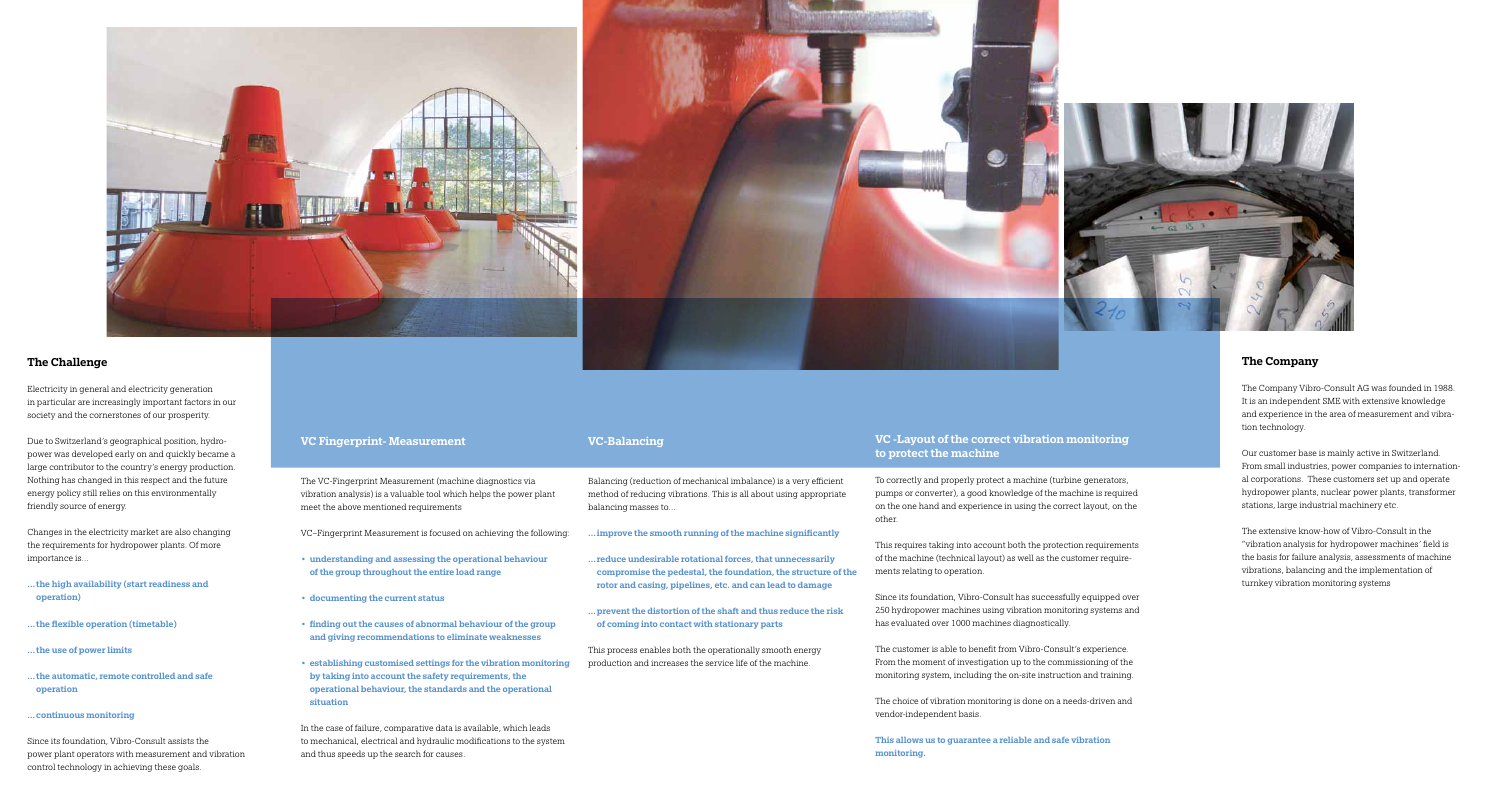 This screenshot has height=812, width=1488. I want to click on goals, so click(189, 767).
